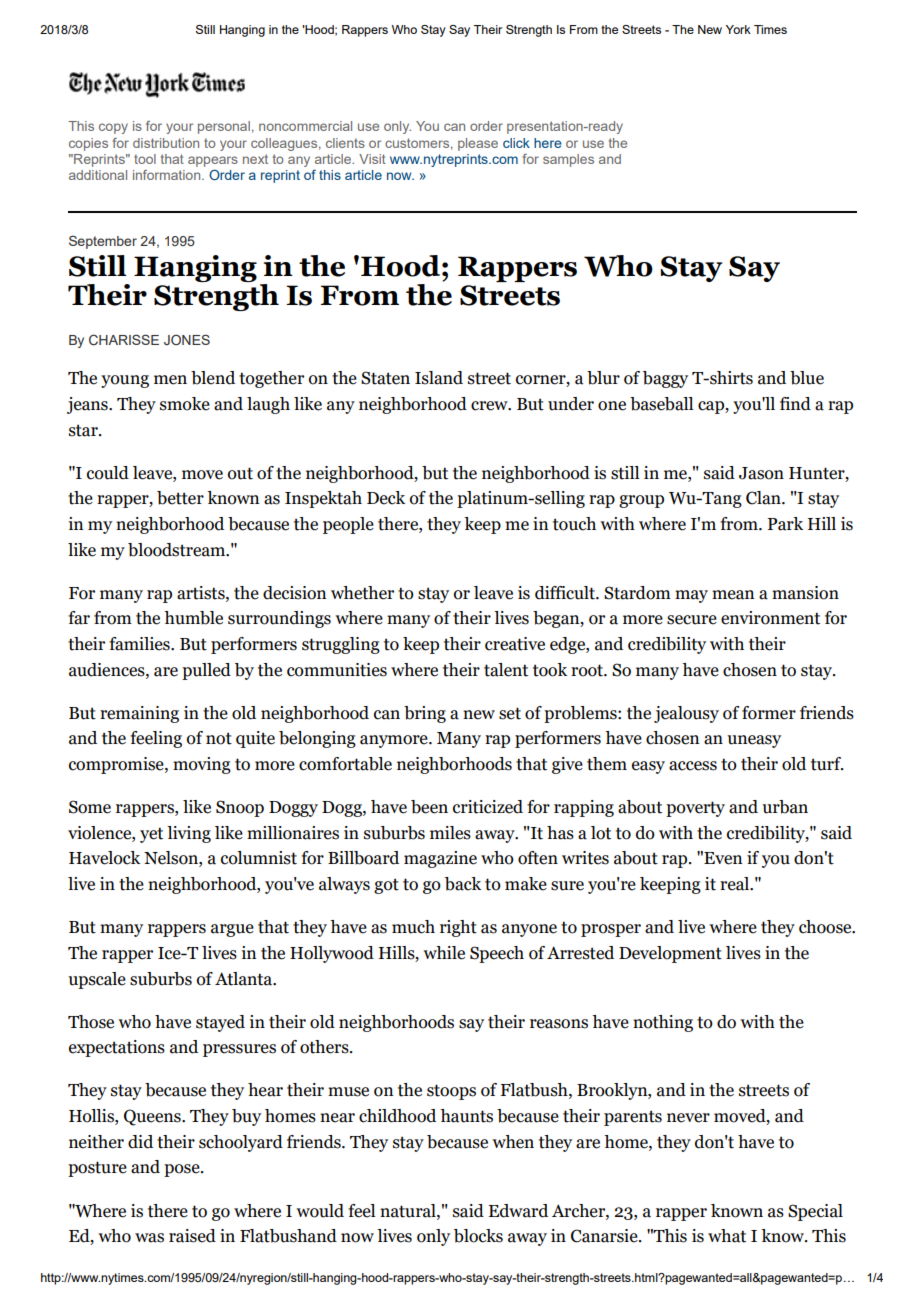 Image resolution: width=924 pixels, height=1308 pixels. What do you see at coordinates (738, 29) in the screenshot?
I see `York` at bounding box center [738, 29].
